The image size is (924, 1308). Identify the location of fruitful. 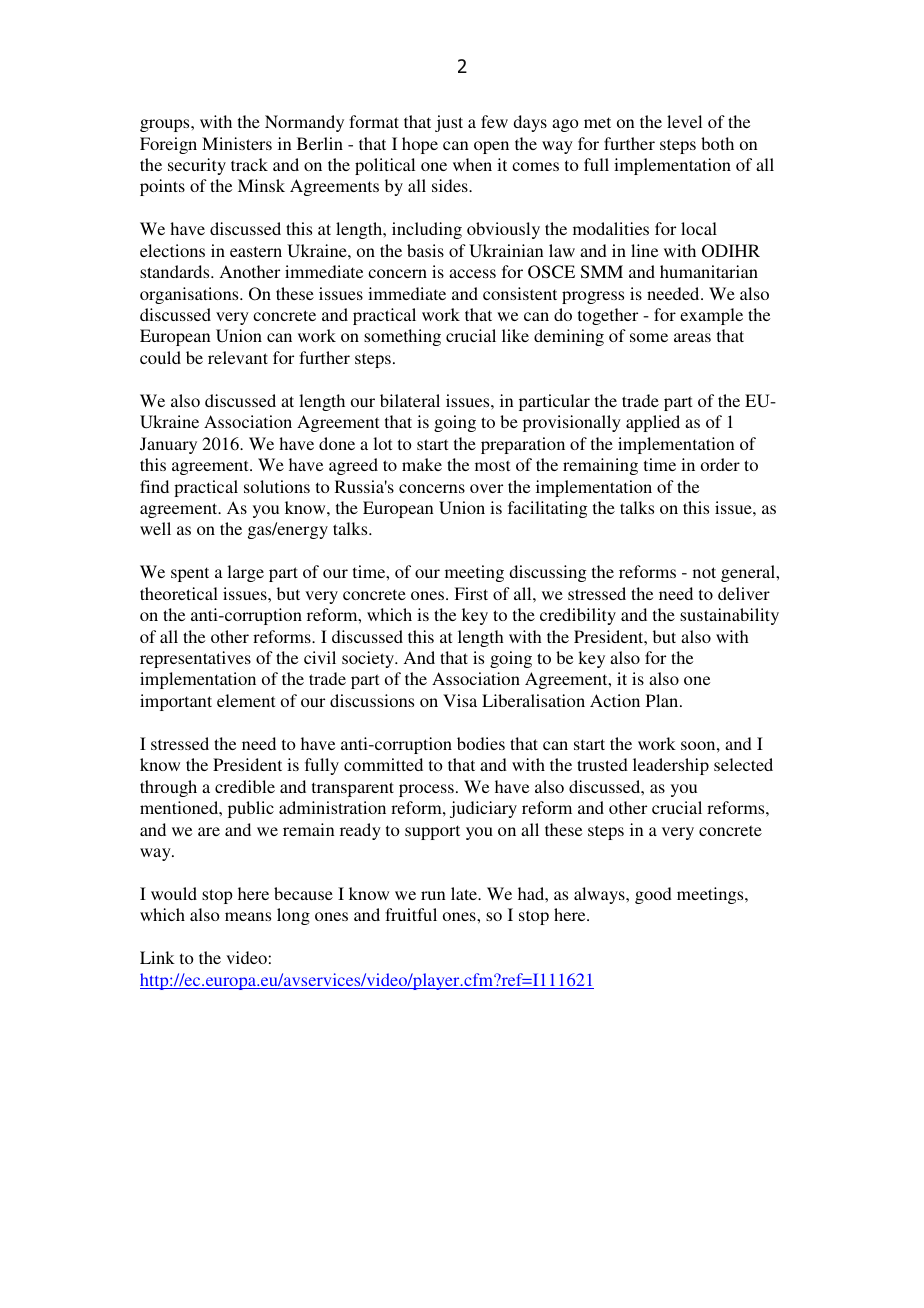
(411, 914).
